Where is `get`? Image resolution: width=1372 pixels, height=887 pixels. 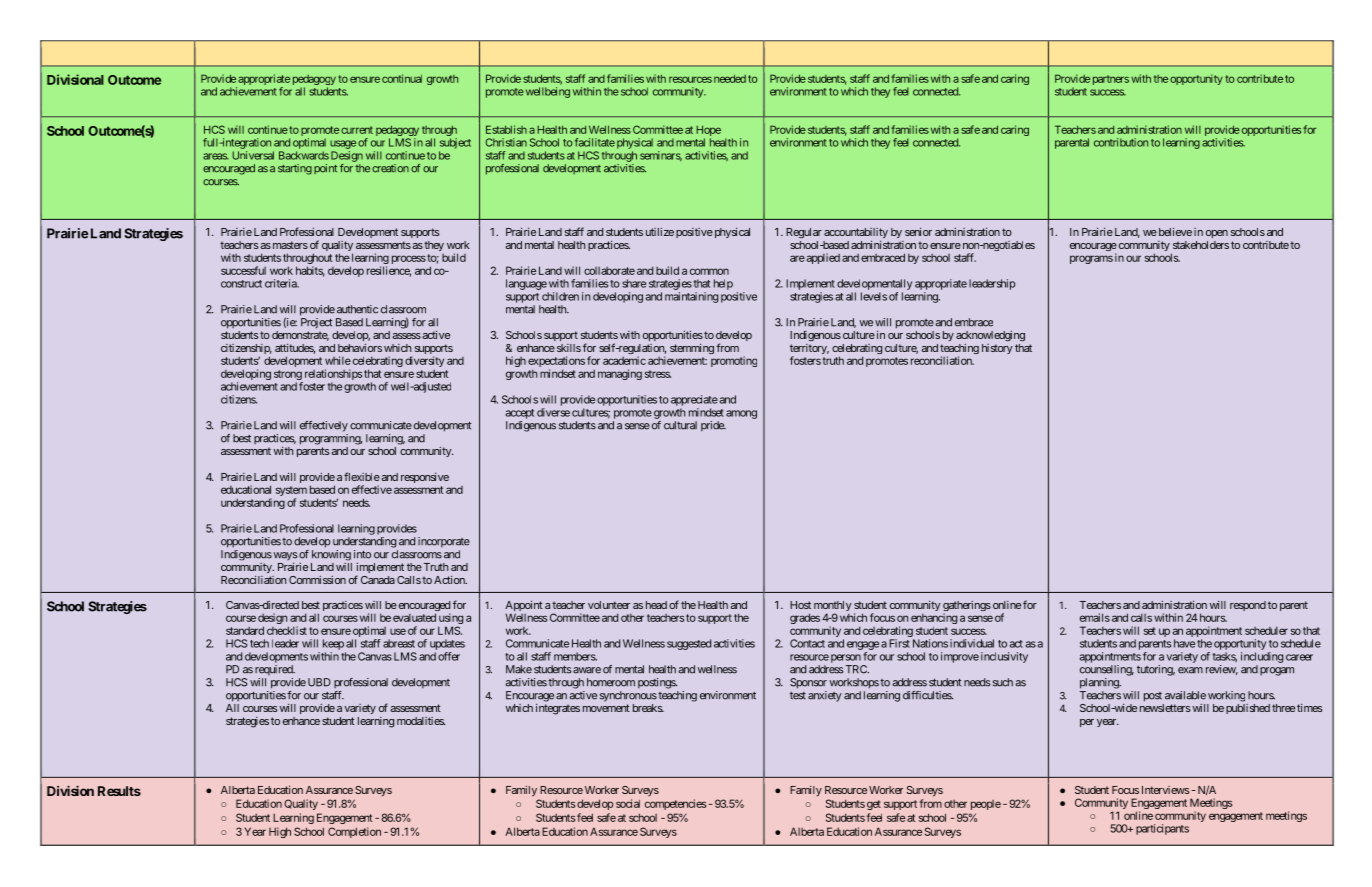 get is located at coordinates (874, 805).
